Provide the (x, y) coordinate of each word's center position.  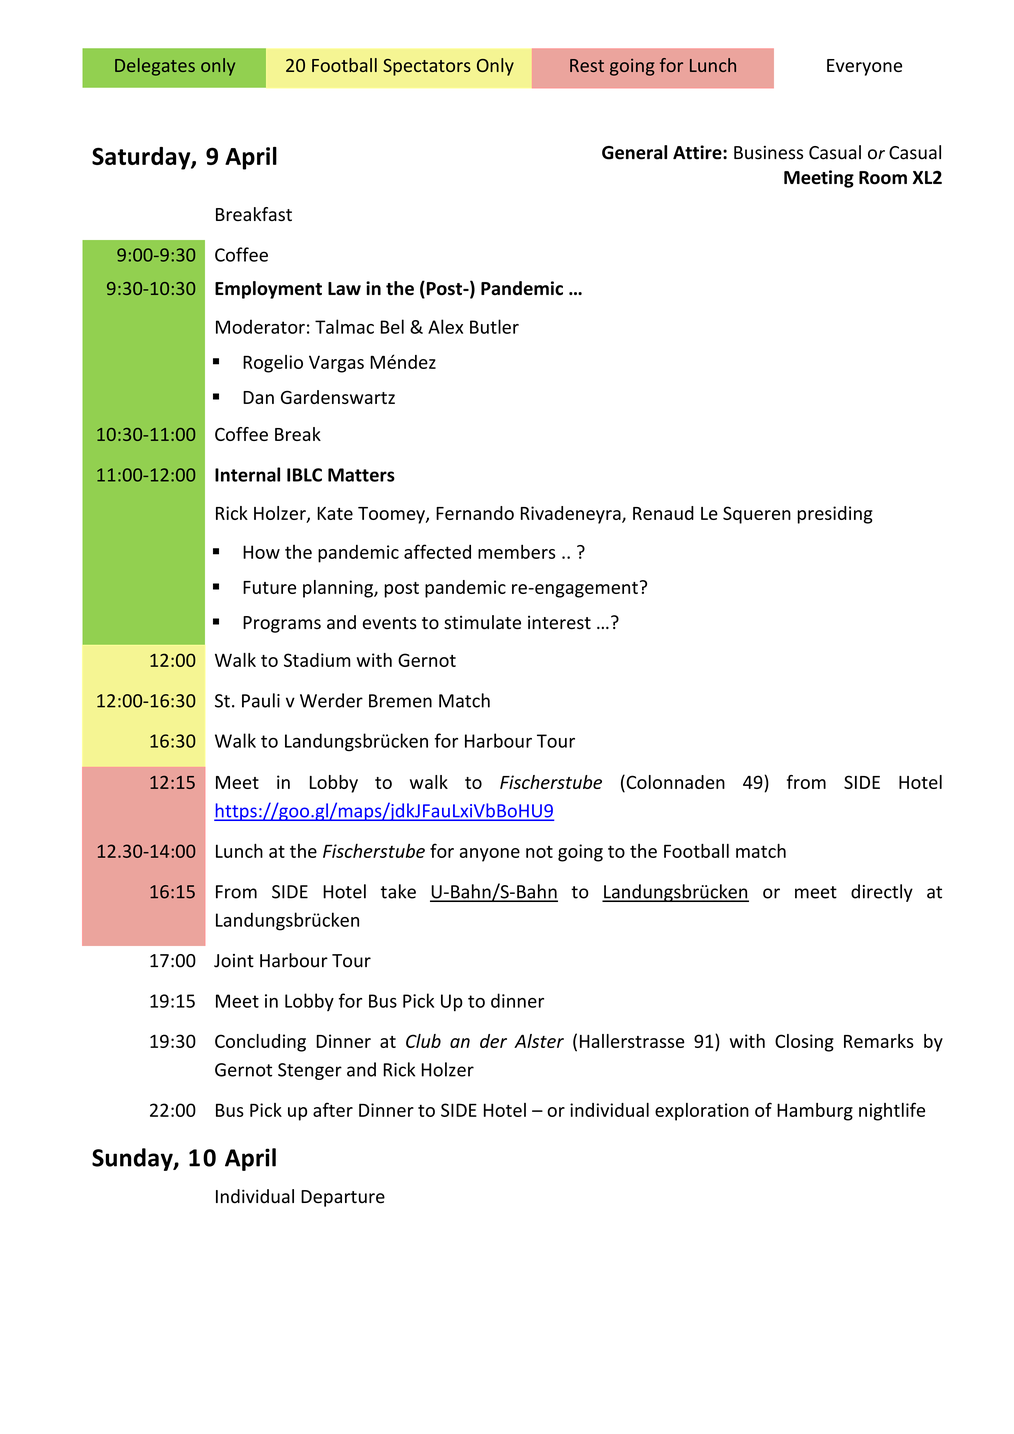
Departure (343, 1198)
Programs (282, 624)
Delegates (155, 67)
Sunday (133, 1159)
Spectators (427, 67)
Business (768, 153)
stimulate (482, 622)
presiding (835, 515)
